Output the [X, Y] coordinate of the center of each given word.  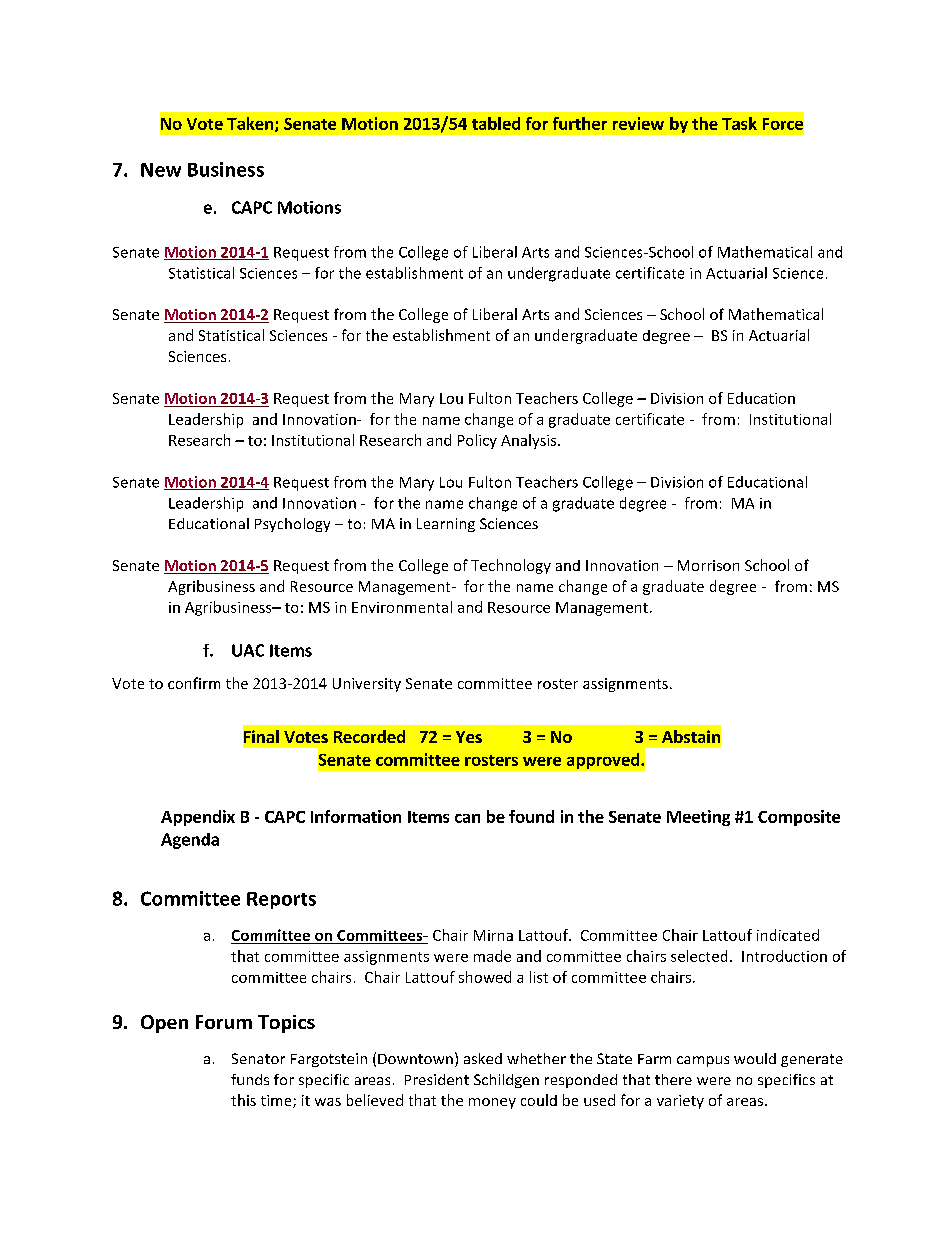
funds [250, 1079]
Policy [477, 441]
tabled [496, 123]
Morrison [708, 565]
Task [739, 123]
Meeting [698, 818]
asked [483, 1058]
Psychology [292, 525]
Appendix [198, 818]
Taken [250, 123]
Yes [469, 737]
